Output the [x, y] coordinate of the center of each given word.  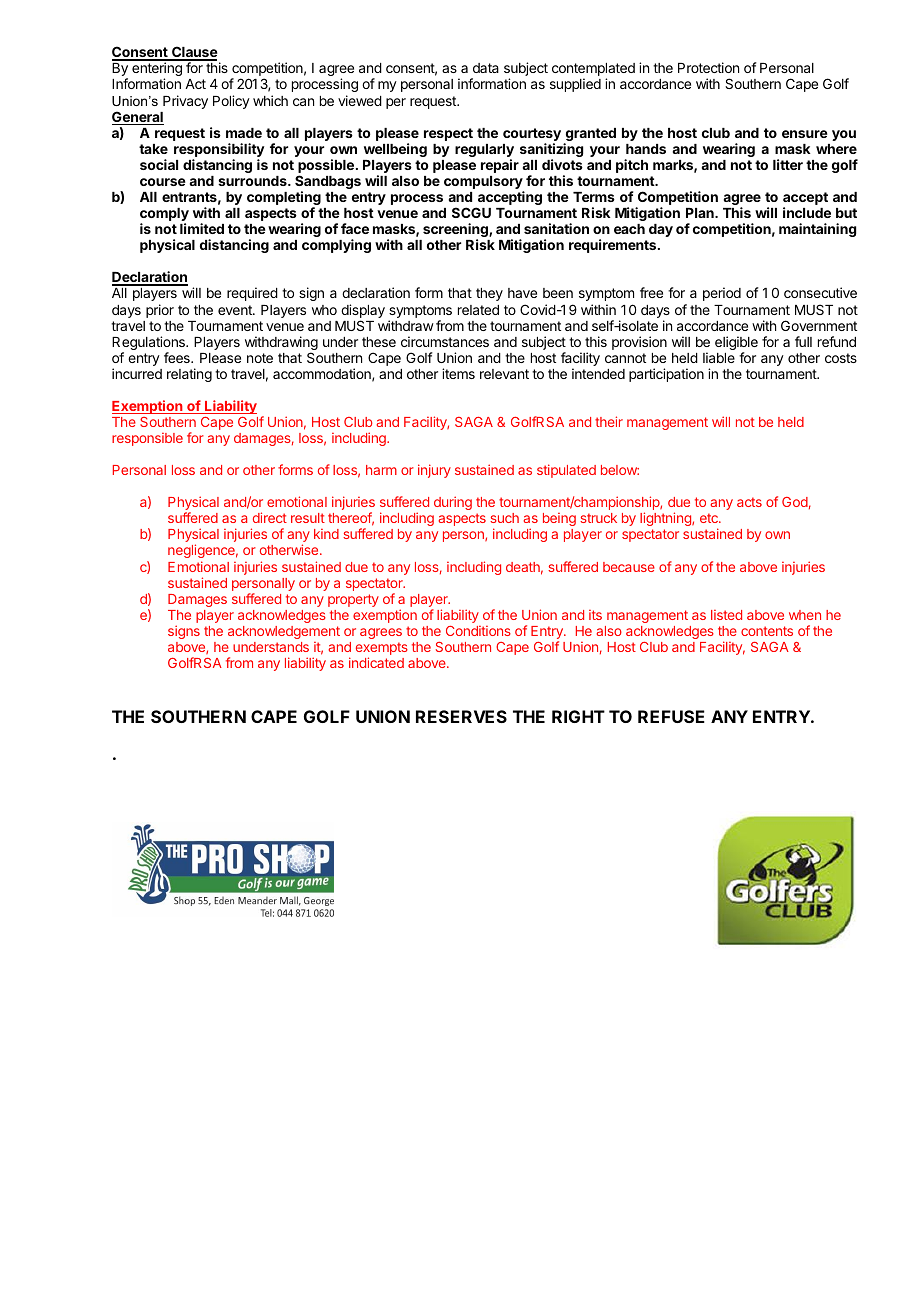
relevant [504, 374]
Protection [708, 67]
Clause [194, 53]
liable [719, 357]
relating [189, 375]
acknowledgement [284, 632]
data [486, 68]
